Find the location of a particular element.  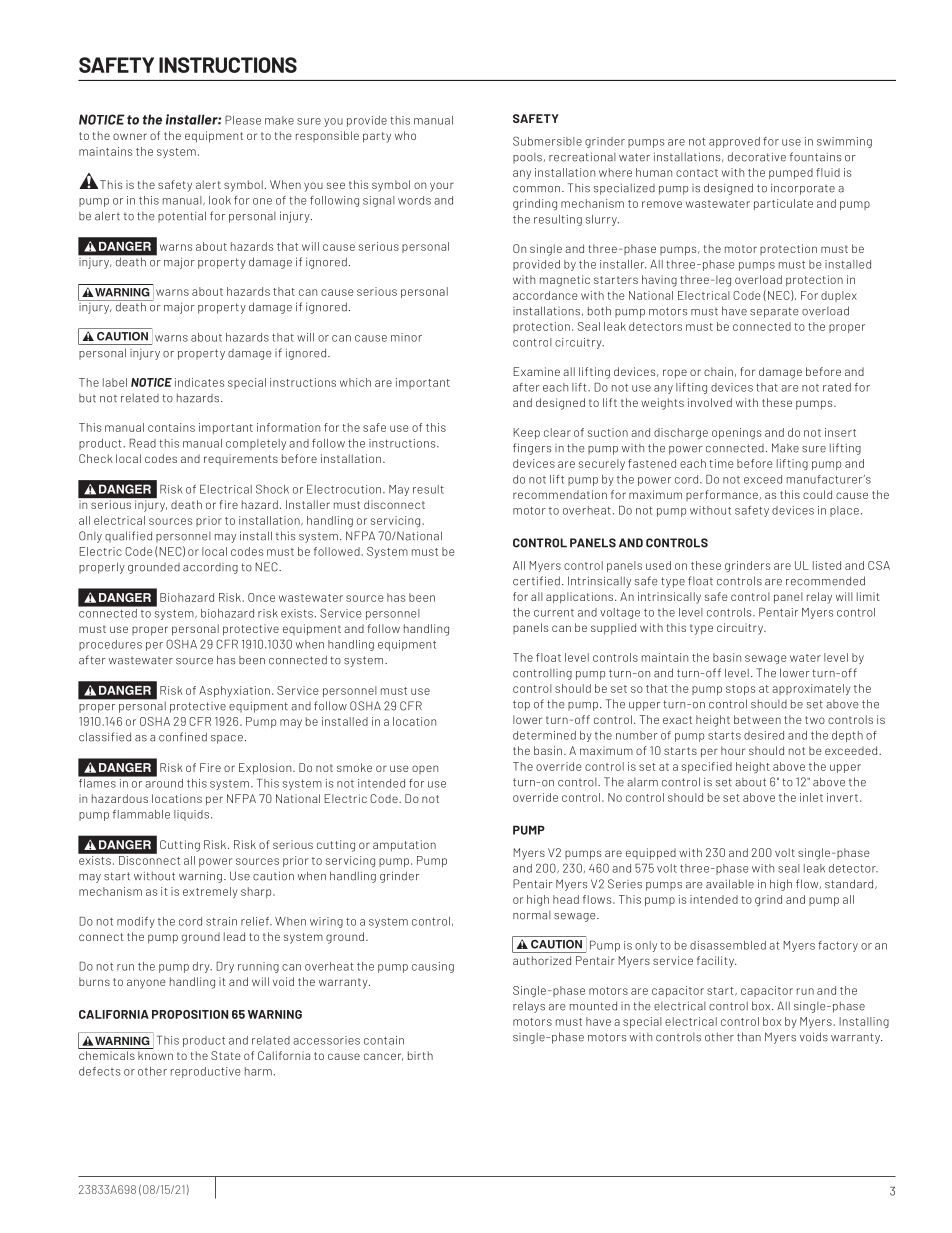

pools is located at coordinates (527, 158).
